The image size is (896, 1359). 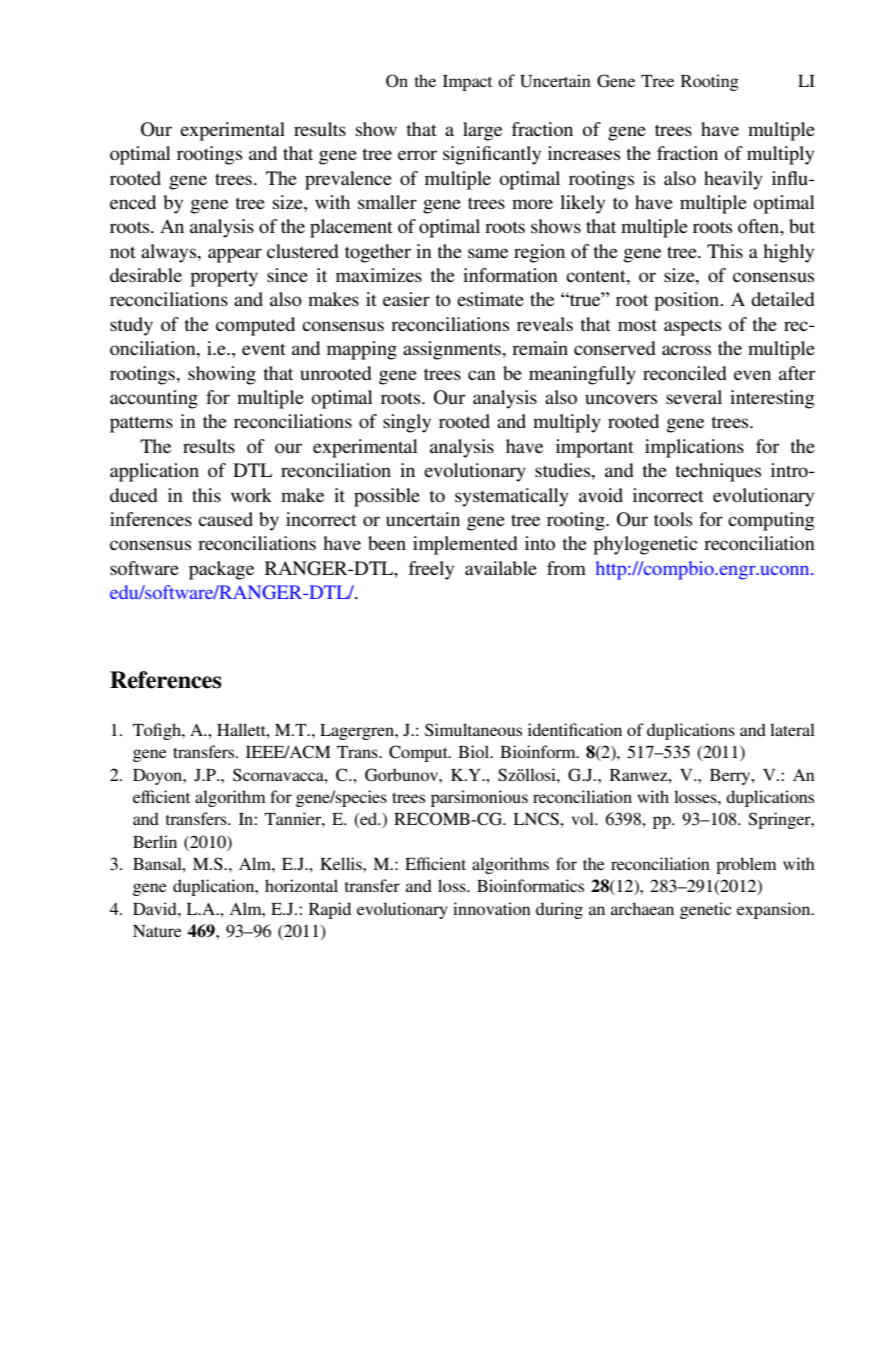 What do you see at coordinates (225, 519) in the document?
I see `caused` at bounding box center [225, 519].
